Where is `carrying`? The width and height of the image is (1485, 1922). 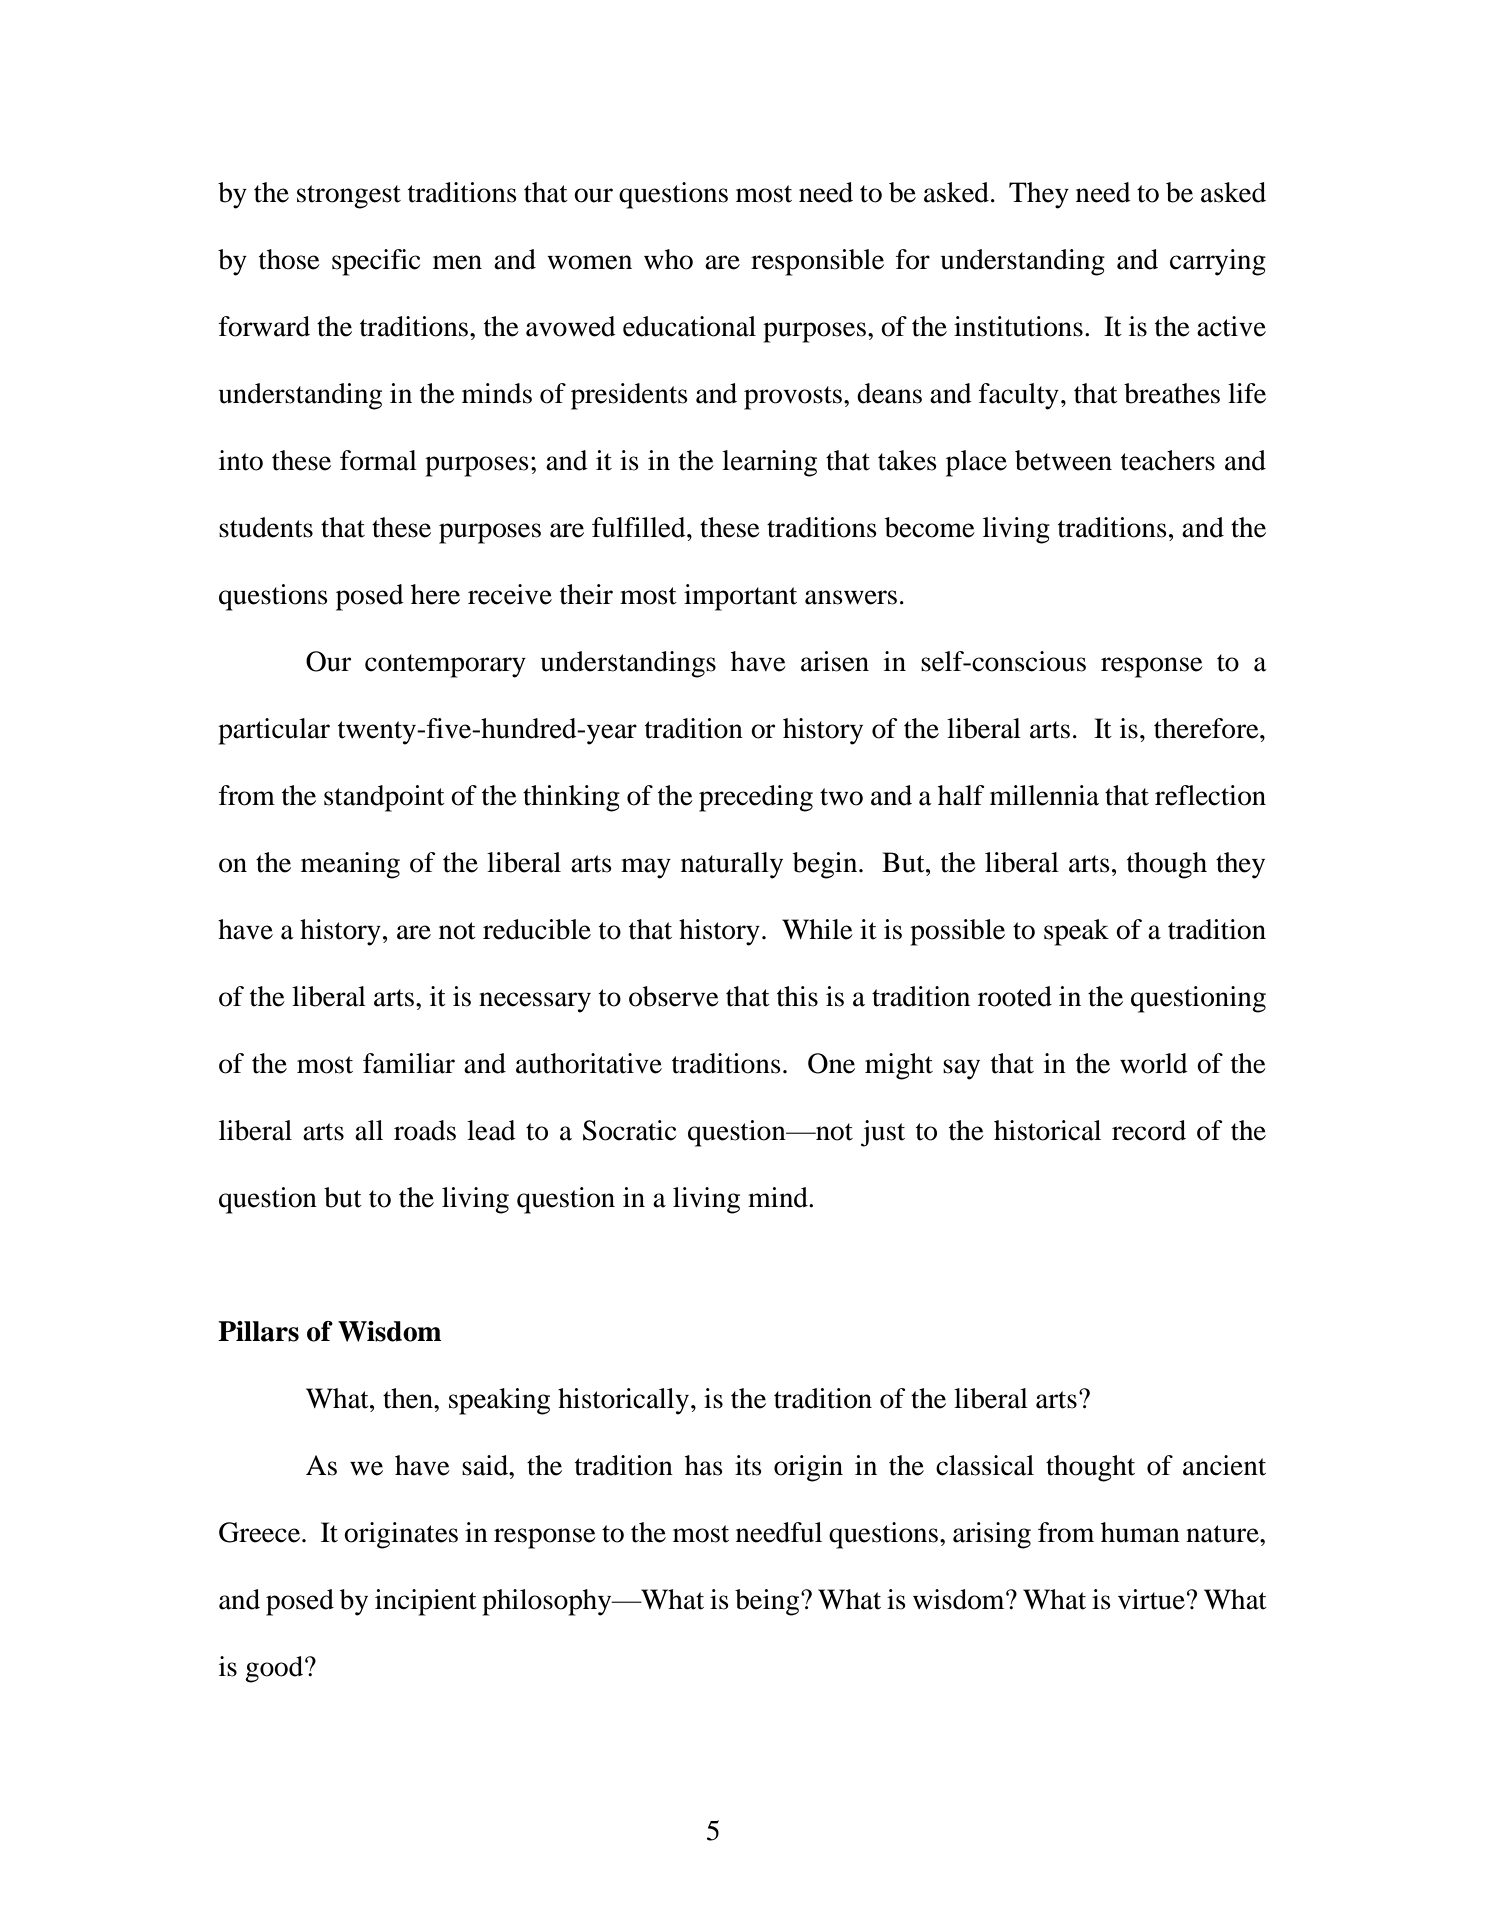
carrying is located at coordinates (1218, 262).
